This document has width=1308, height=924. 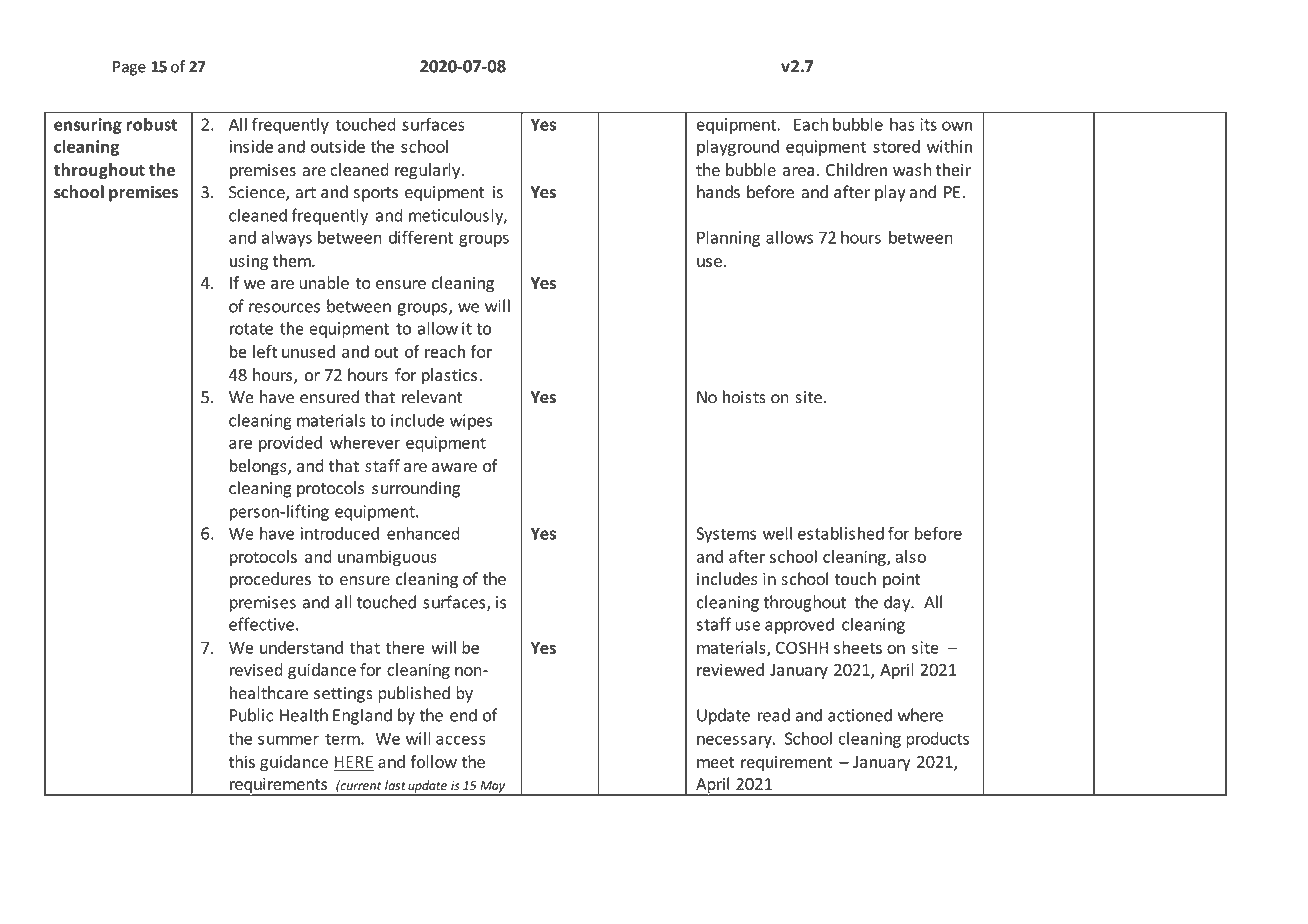 I want to click on sheets, so click(x=858, y=647).
